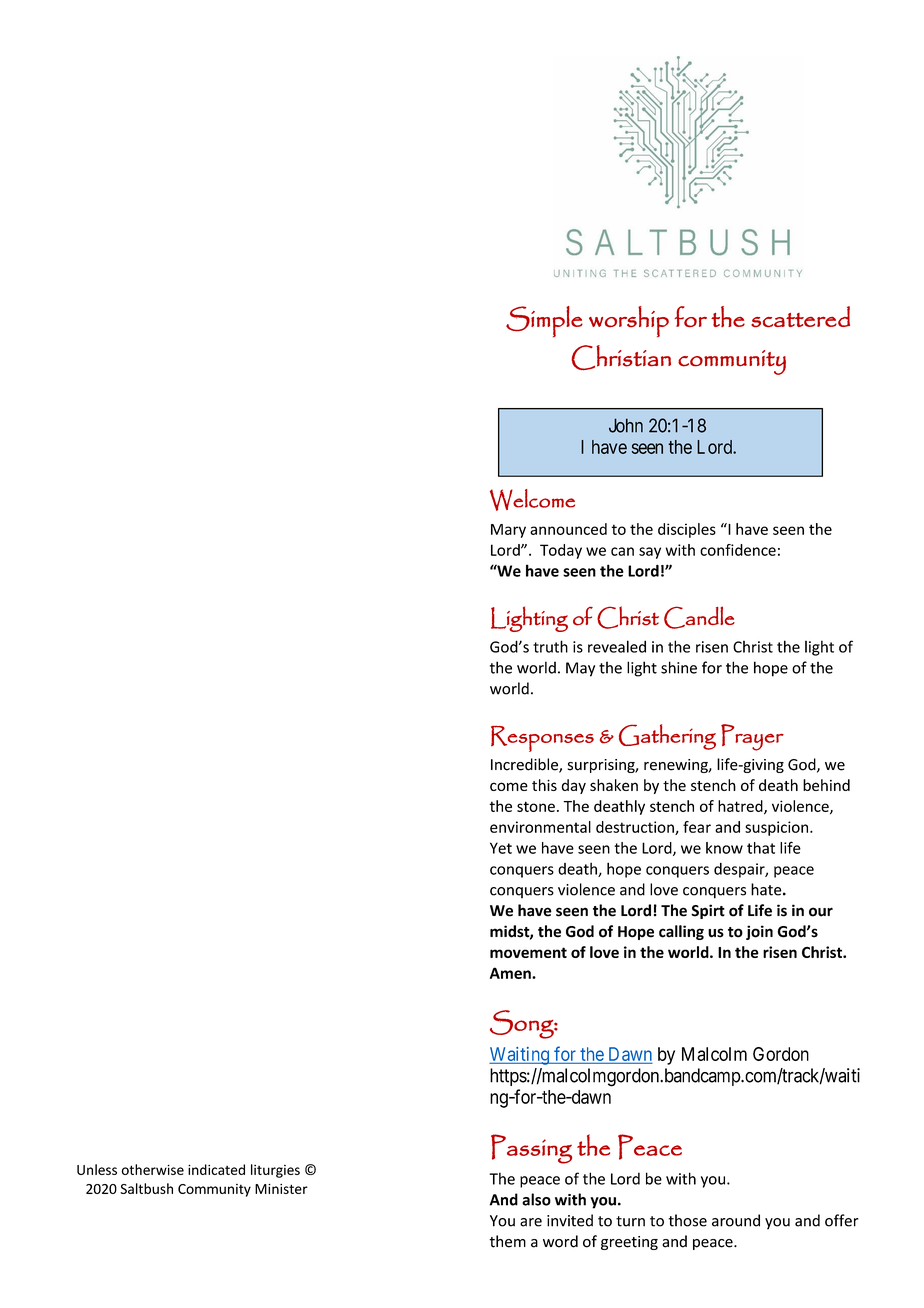 The height and width of the image is (1308, 924). Describe the element at coordinates (544, 785) in the image. I see `this` at that location.
